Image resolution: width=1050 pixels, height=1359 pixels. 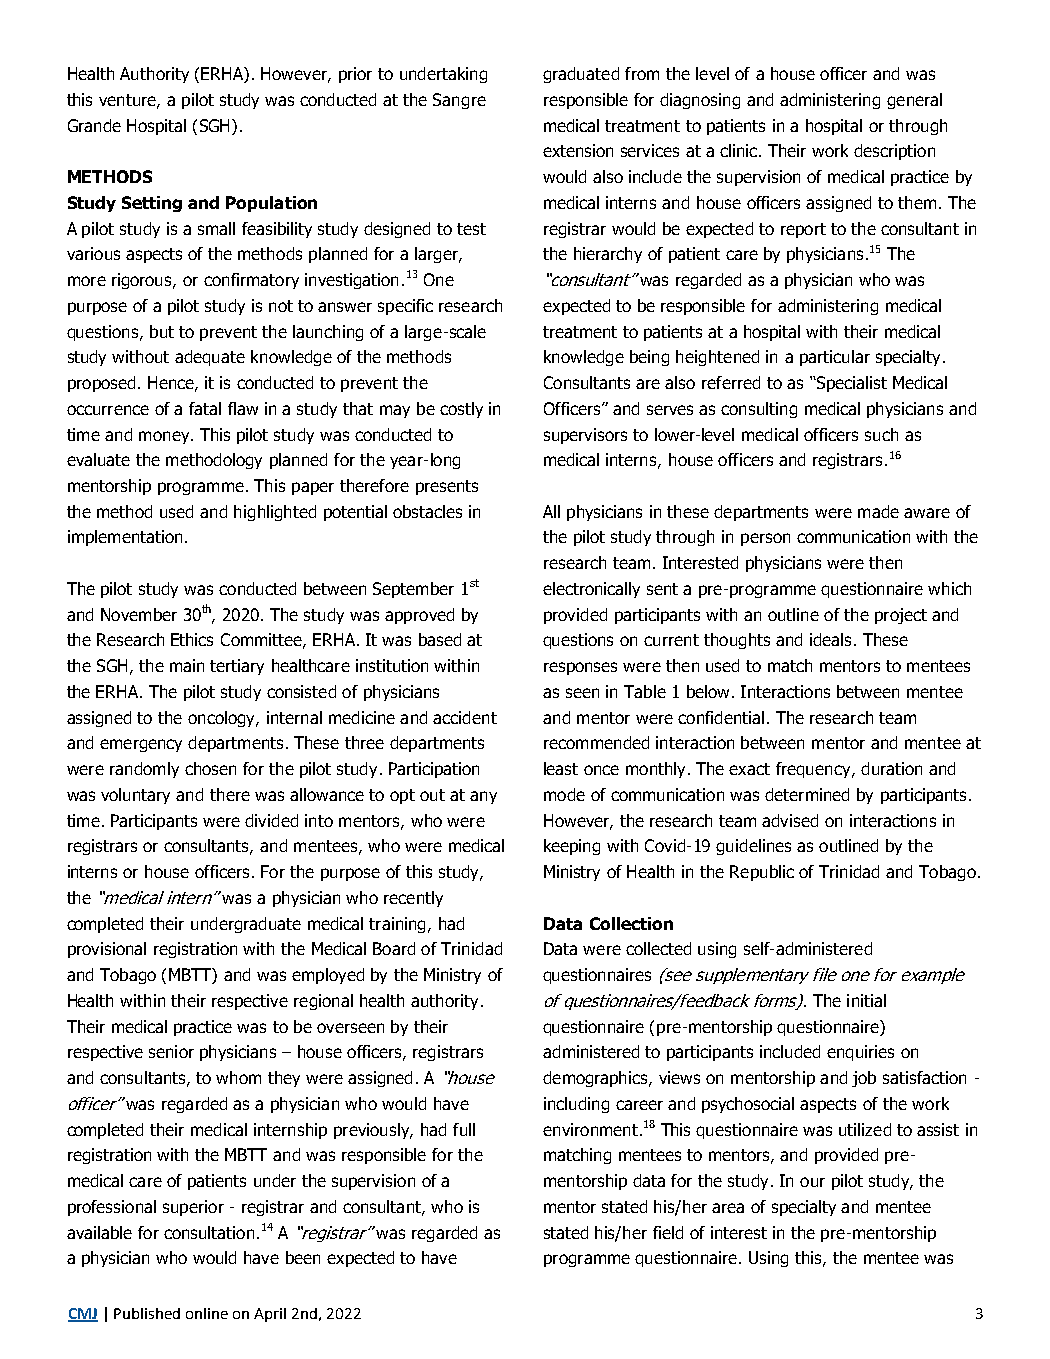 What do you see at coordinates (914, 101) in the image?
I see `general` at bounding box center [914, 101].
